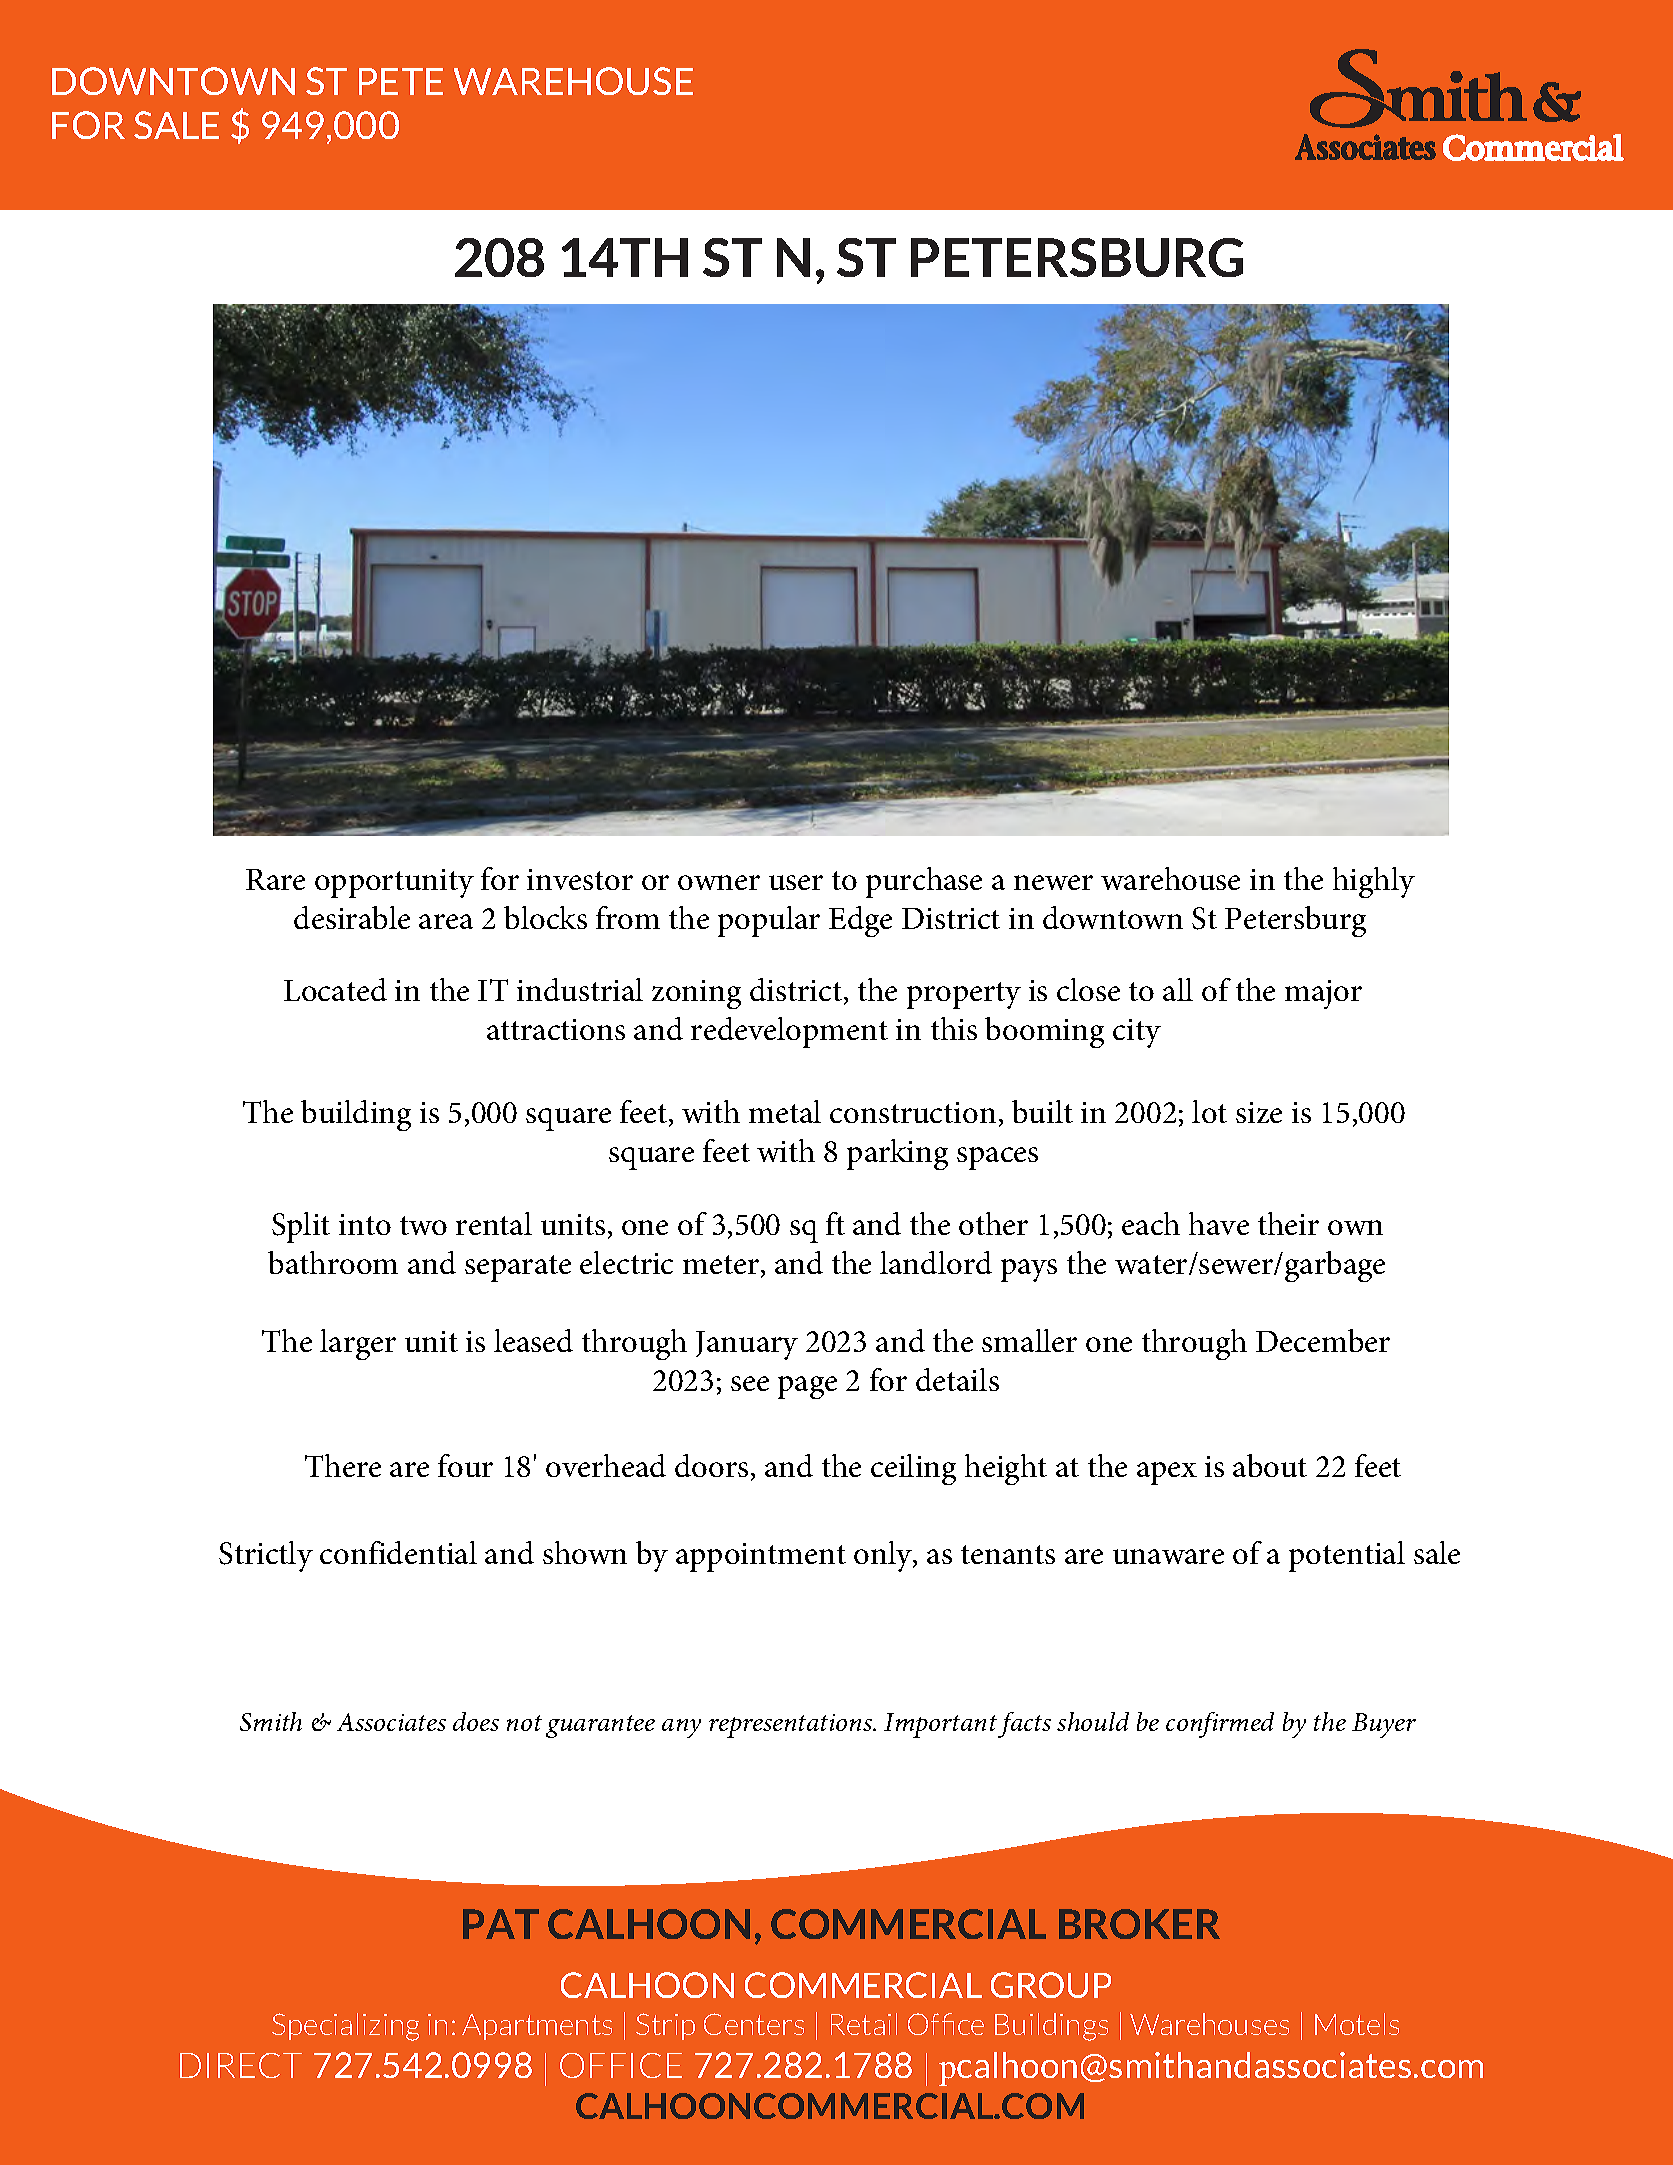 The image size is (1673, 2165). What do you see at coordinates (352, 917) in the page?
I see `desirable` at bounding box center [352, 917].
